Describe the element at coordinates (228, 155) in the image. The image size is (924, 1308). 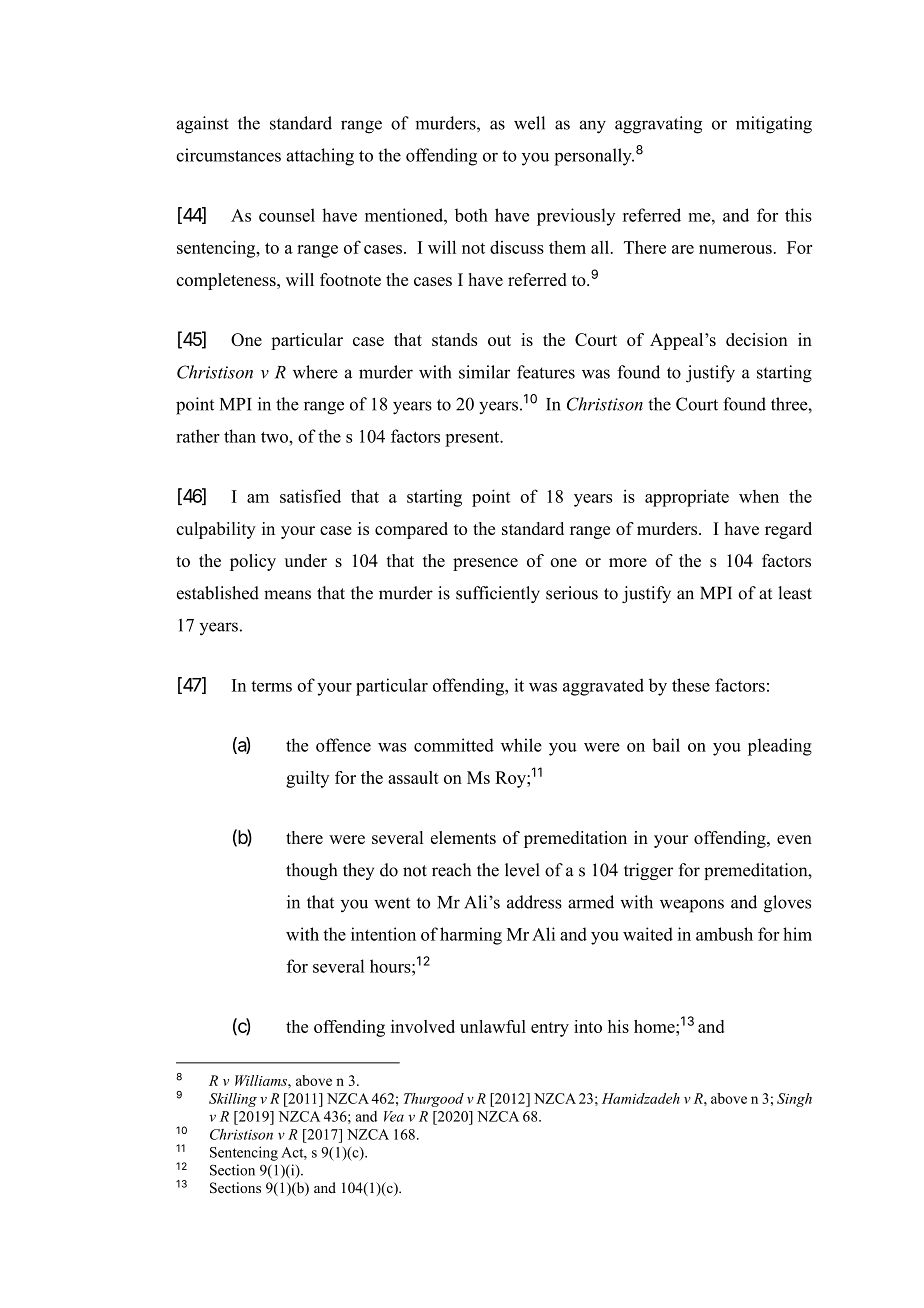
I see `circumstances` at that location.
